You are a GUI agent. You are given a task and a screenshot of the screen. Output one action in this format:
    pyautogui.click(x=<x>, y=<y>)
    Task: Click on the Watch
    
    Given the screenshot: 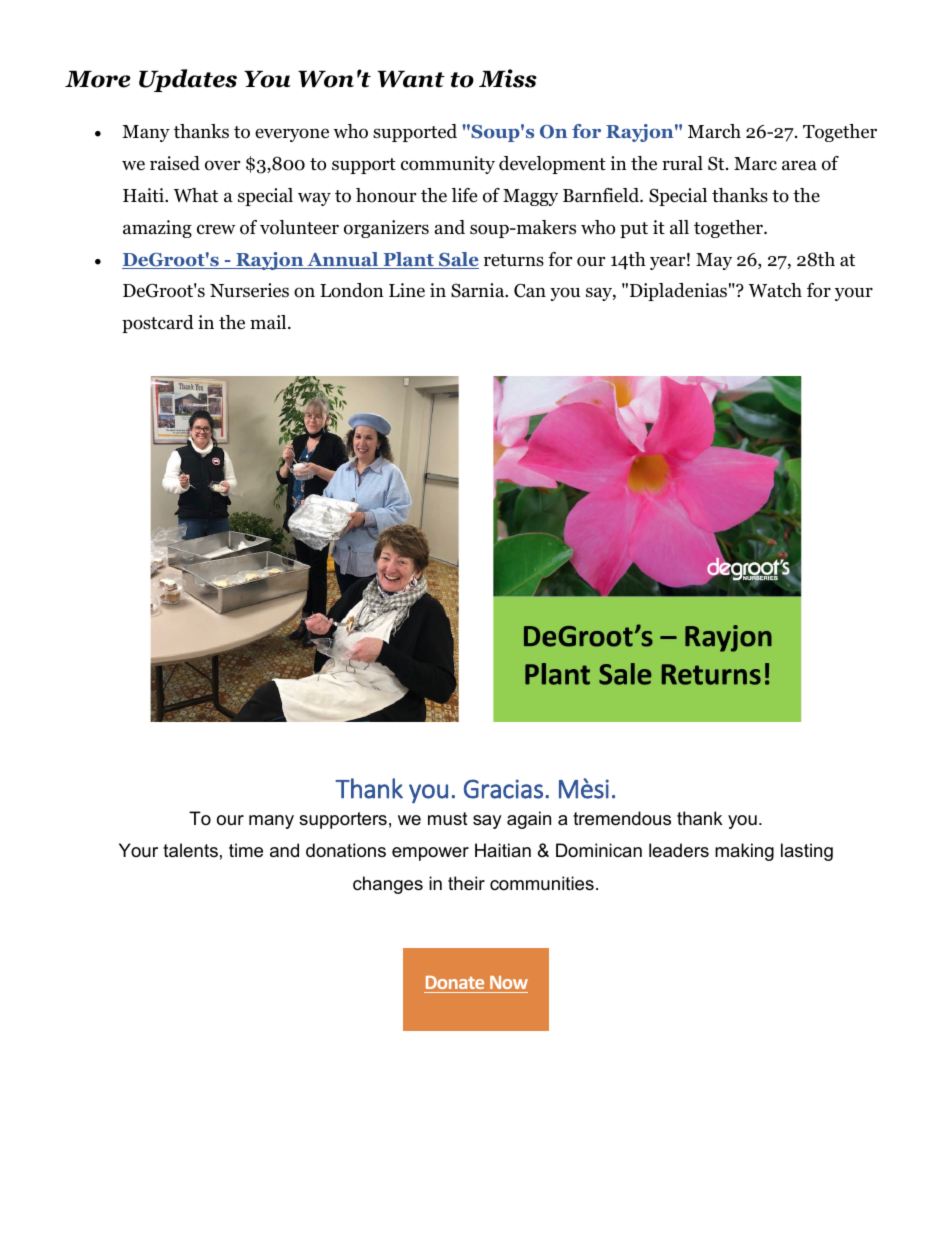 What is the action you would take?
    pyautogui.click(x=775, y=290)
